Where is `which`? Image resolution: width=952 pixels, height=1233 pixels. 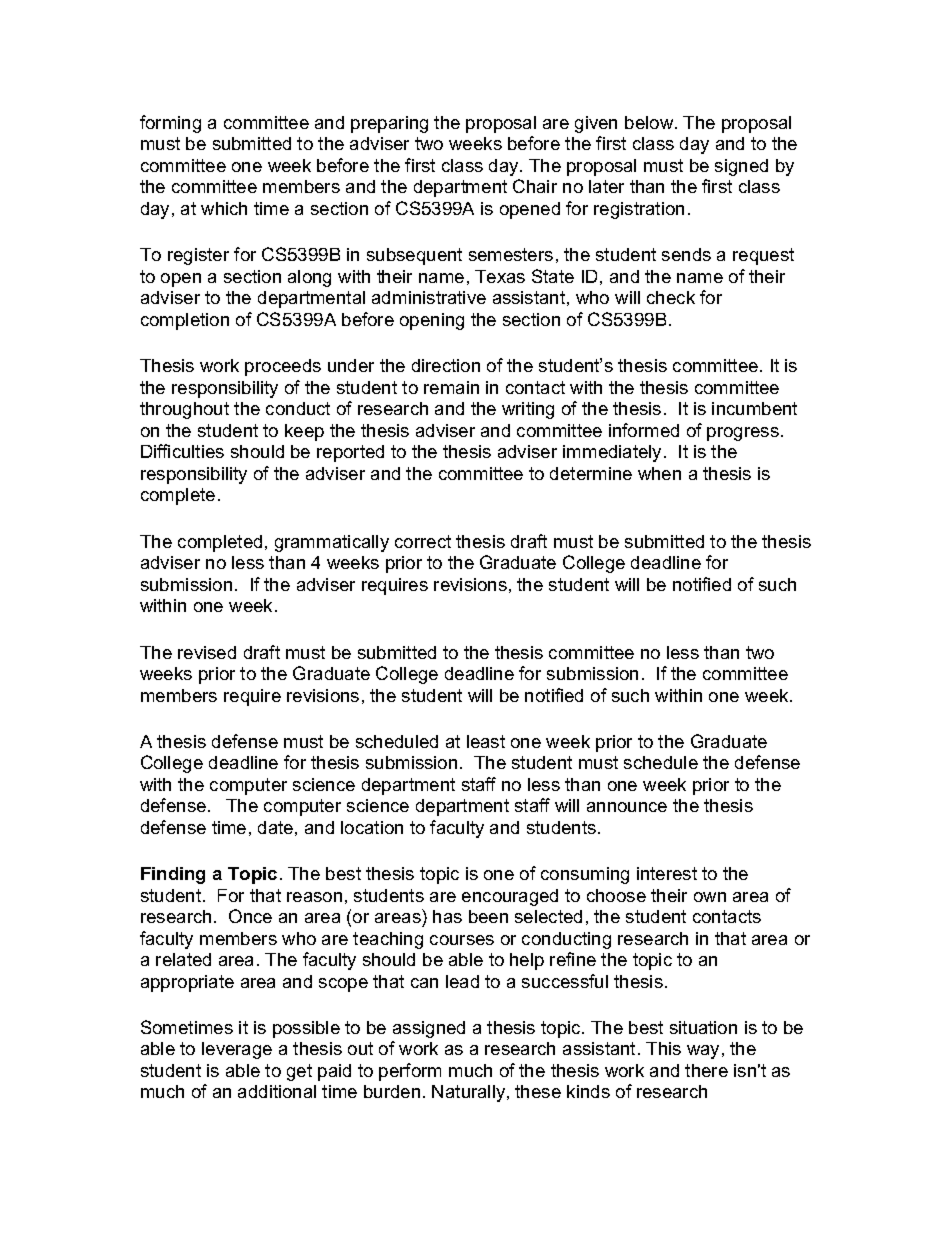 which is located at coordinates (224, 208).
